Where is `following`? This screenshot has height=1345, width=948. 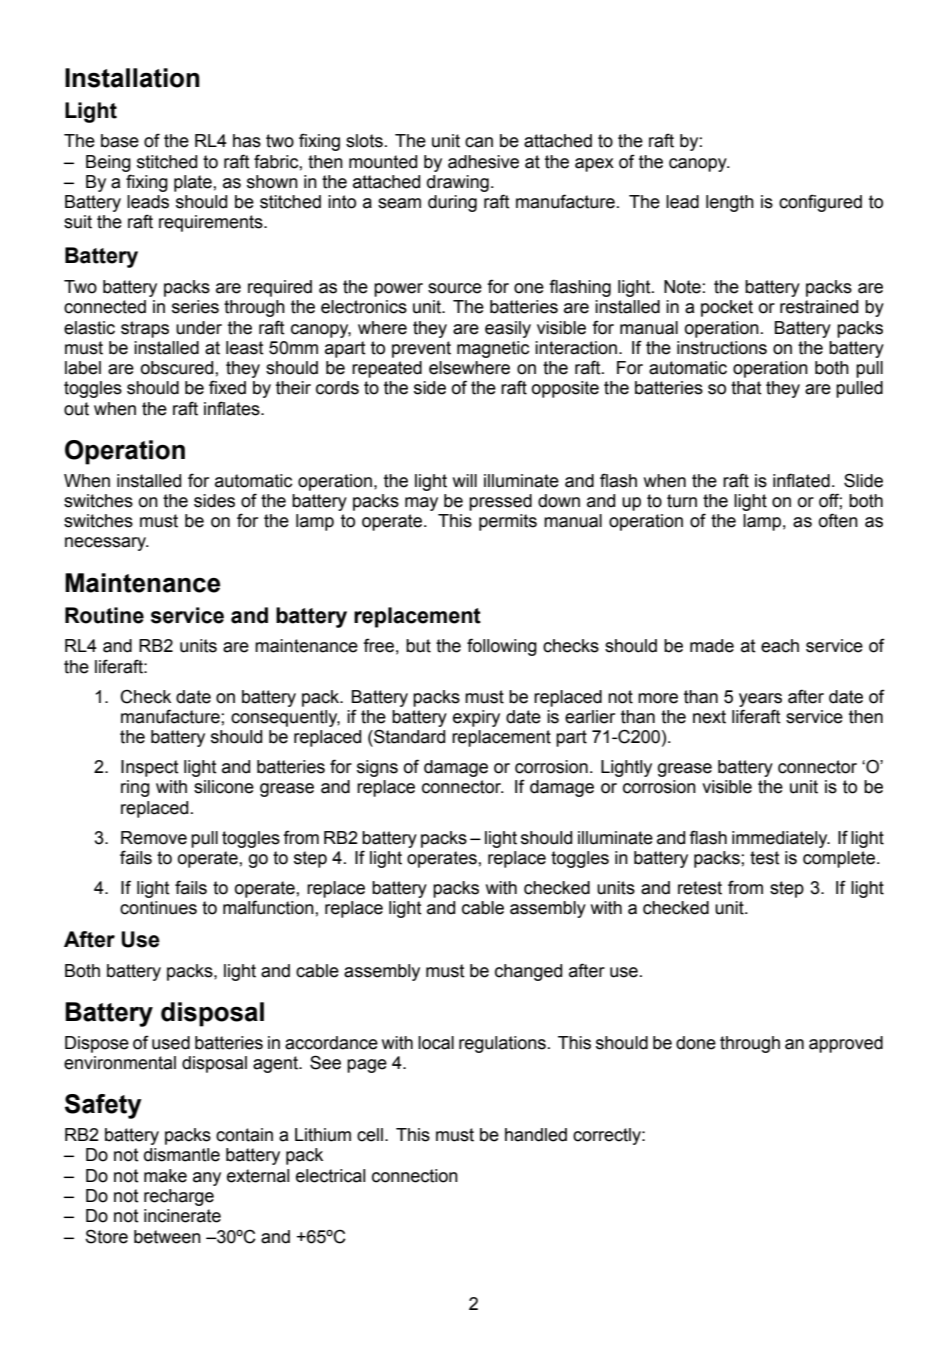 following is located at coordinates (502, 647).
